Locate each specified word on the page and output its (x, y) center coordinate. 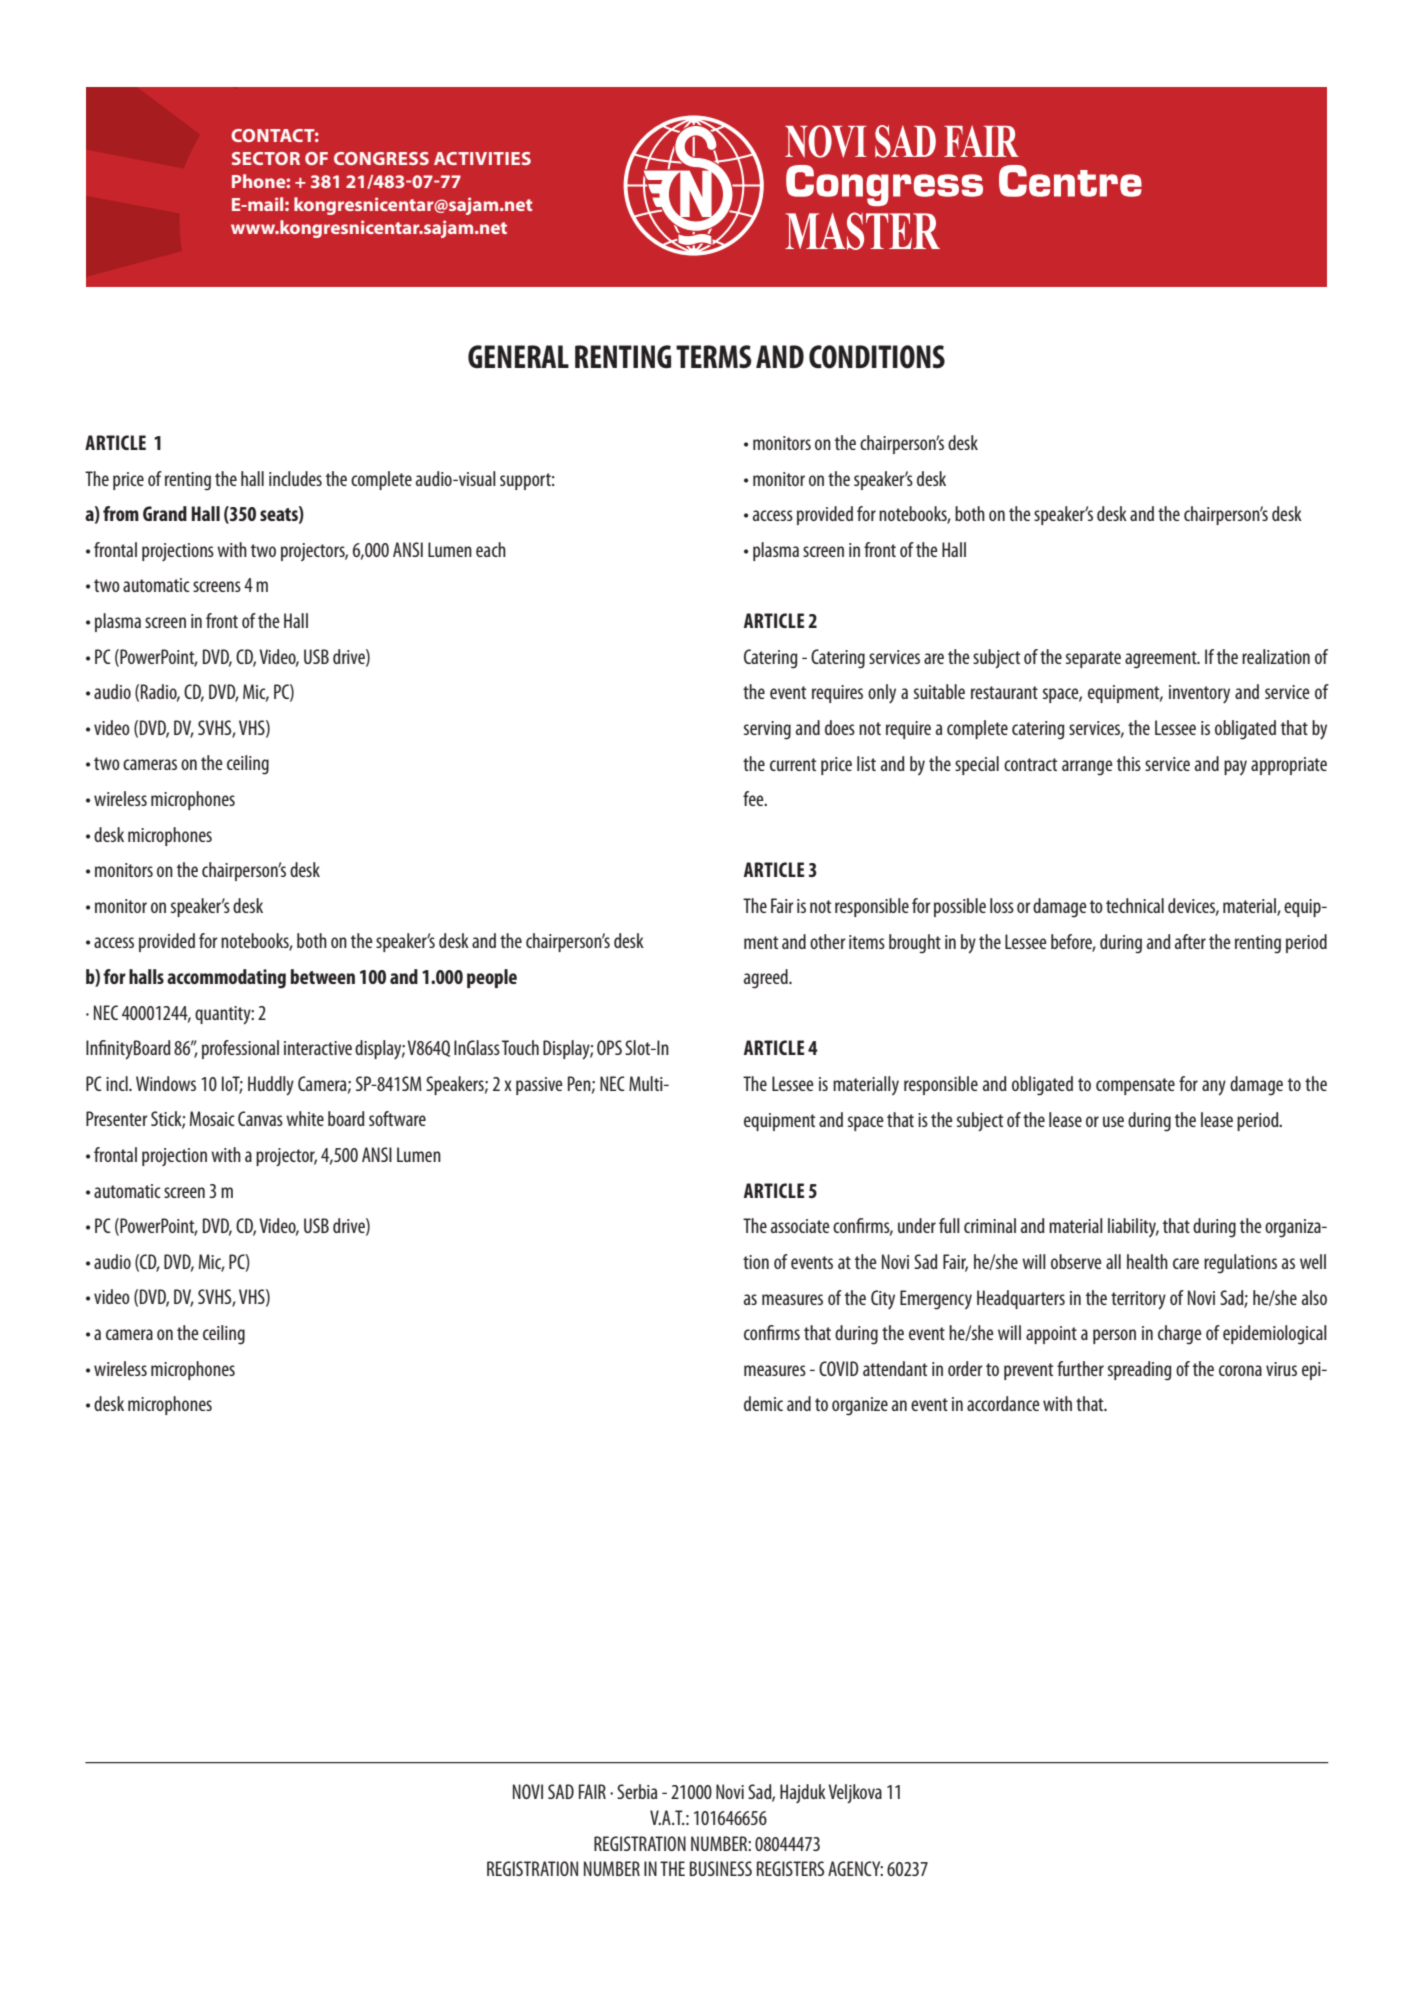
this (1129, 763)
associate (800, 1226)
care (1186, 1263)
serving (767, 730)
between (322, 976)
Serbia (637, 1791)
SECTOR (266, 158)
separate (1093, 659)
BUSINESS (721, 1868)
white (305, 1118)
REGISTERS (790, 1868)
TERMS (714, 356)
